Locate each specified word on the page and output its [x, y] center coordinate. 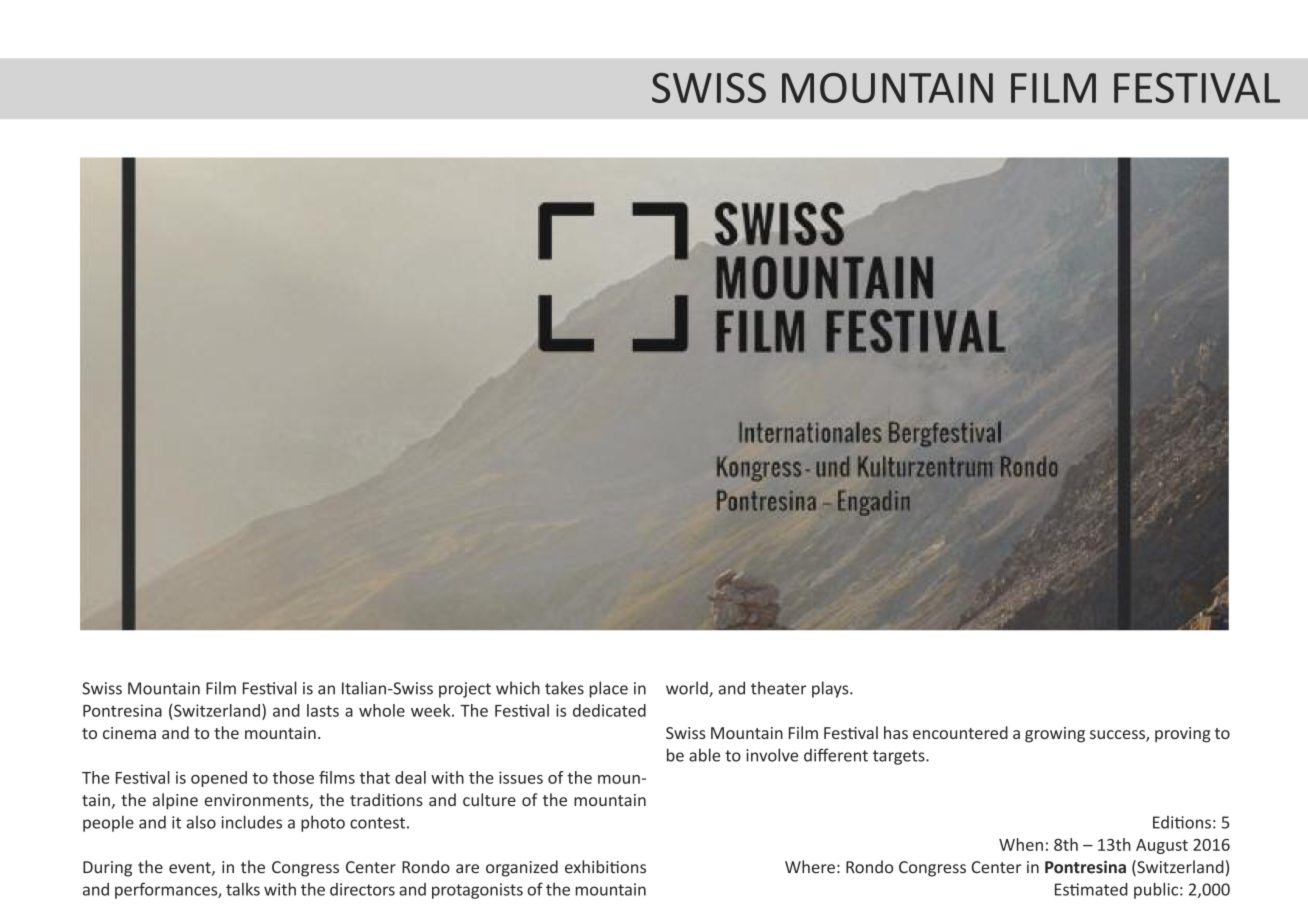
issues [521, 777]
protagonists [477, 891]
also [201, 822]
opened [219, 779]
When [1021, 844]
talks [243, 889]
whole [382, 710]
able [704, 755]
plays [831, 689]
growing [1055, 735]
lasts [323, 710]
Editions [1182, 822]
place [609, 689]
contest [377, 823]
